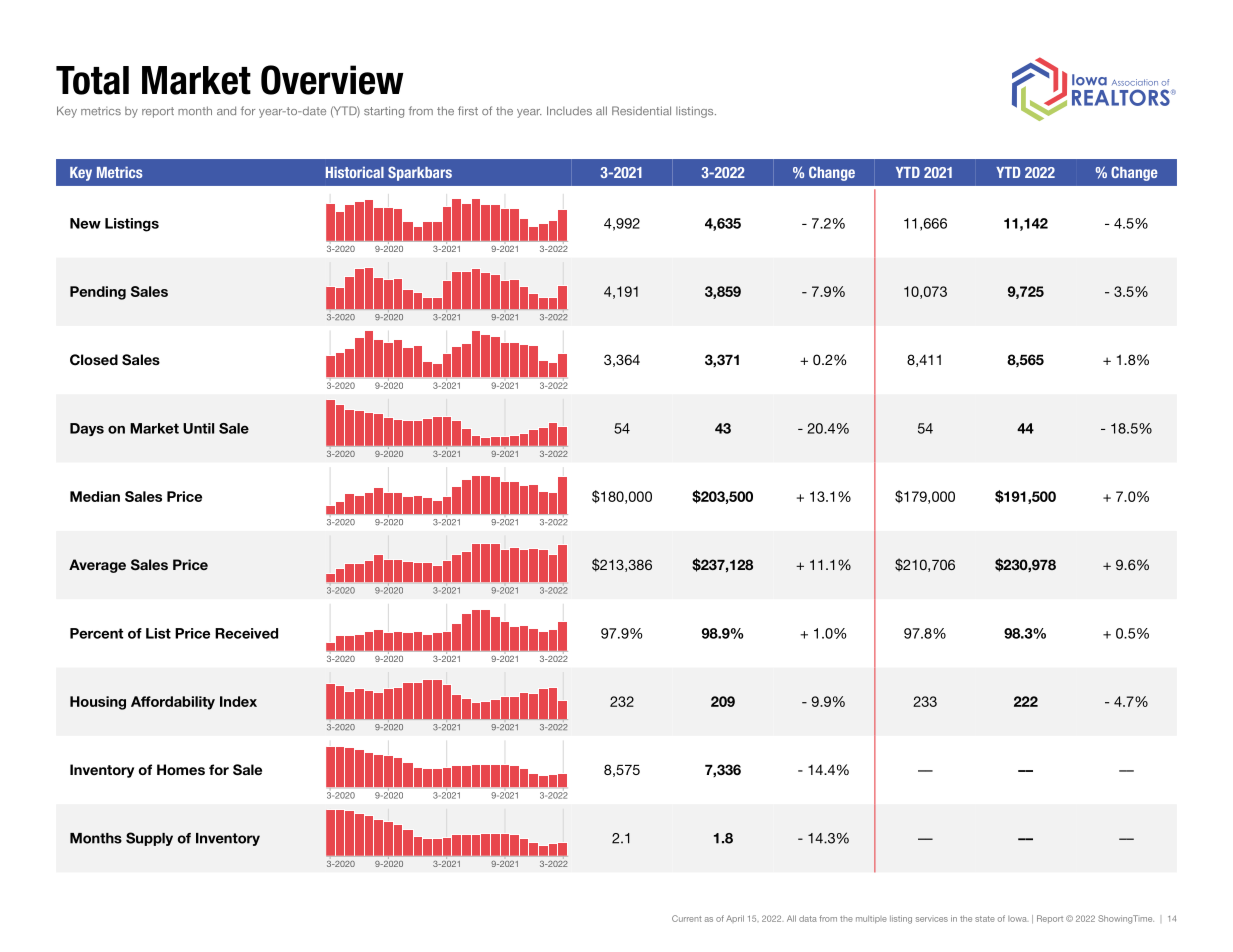  Describe the element at coordinates (569, 110) in the screenshot. I see `Includes` at that location.
